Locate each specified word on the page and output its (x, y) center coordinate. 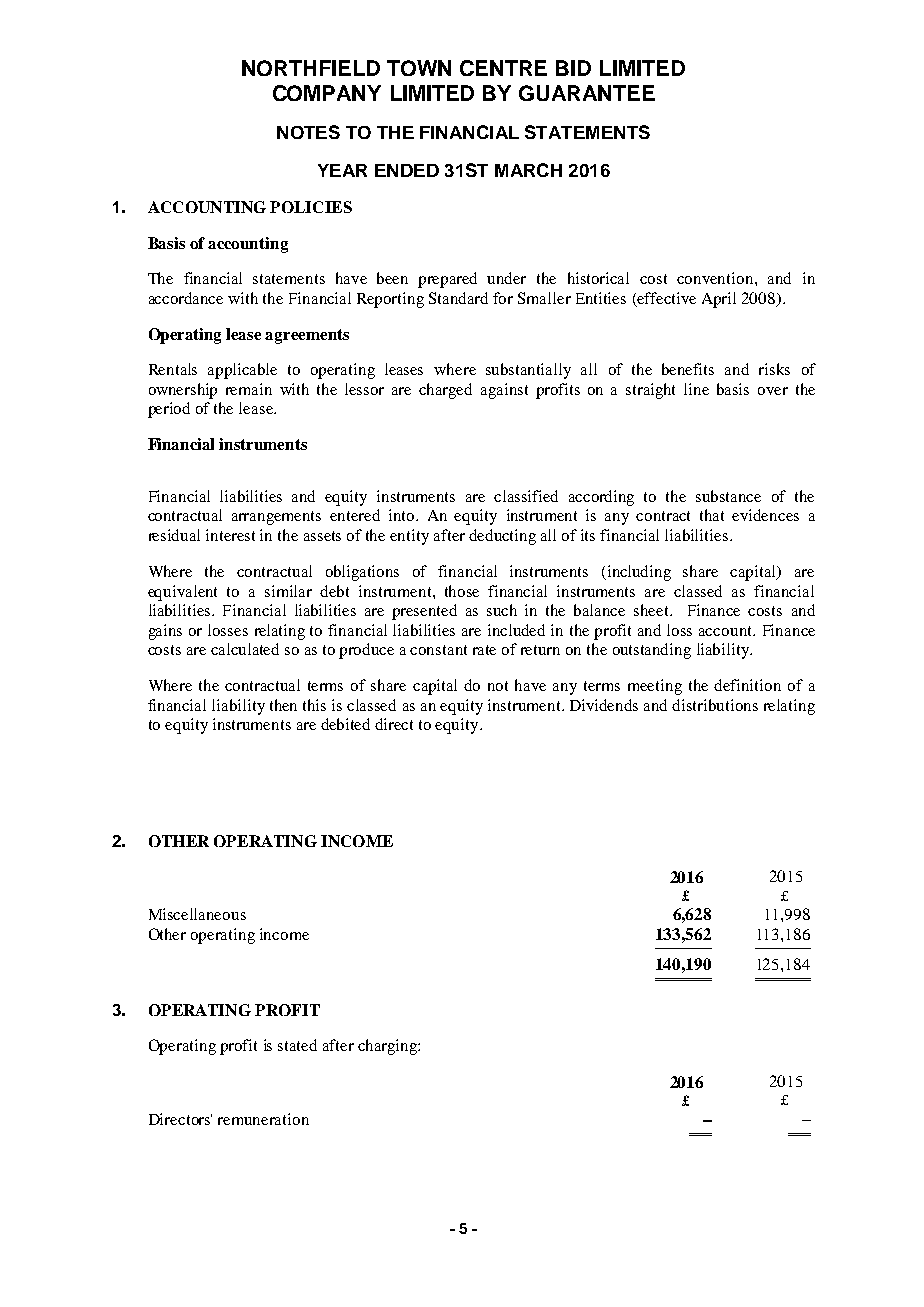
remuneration (263, 1119)
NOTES (308, 132)
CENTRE (503, 68)
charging (388, 1047)
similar (288, 591)
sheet (652, 610)
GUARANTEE (587, 93)
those (462, 591)
